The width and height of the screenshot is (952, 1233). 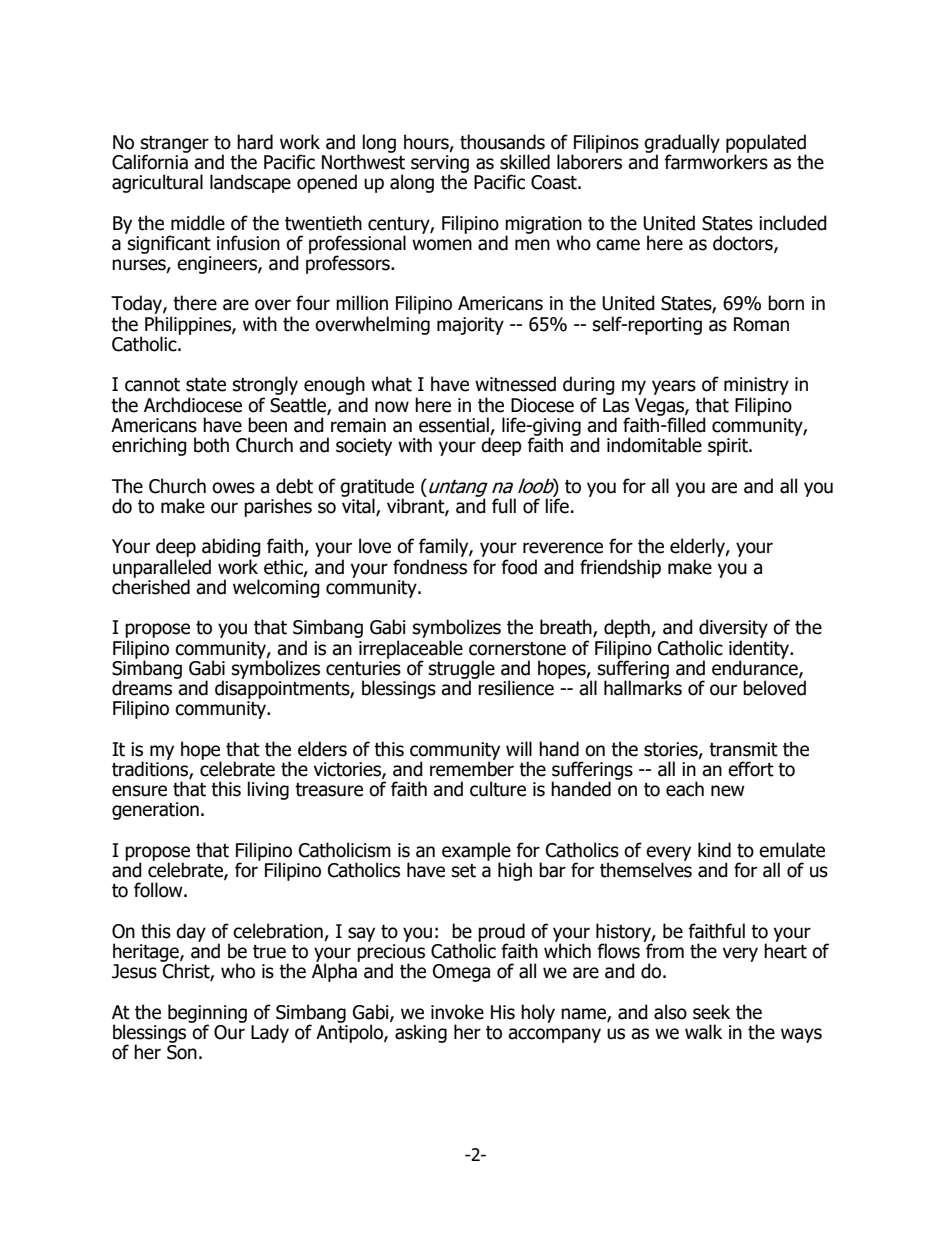 What do you see at coordinates (430, 567) in the screenshot?
I see `fondness` at bounding box center [430, 567].
